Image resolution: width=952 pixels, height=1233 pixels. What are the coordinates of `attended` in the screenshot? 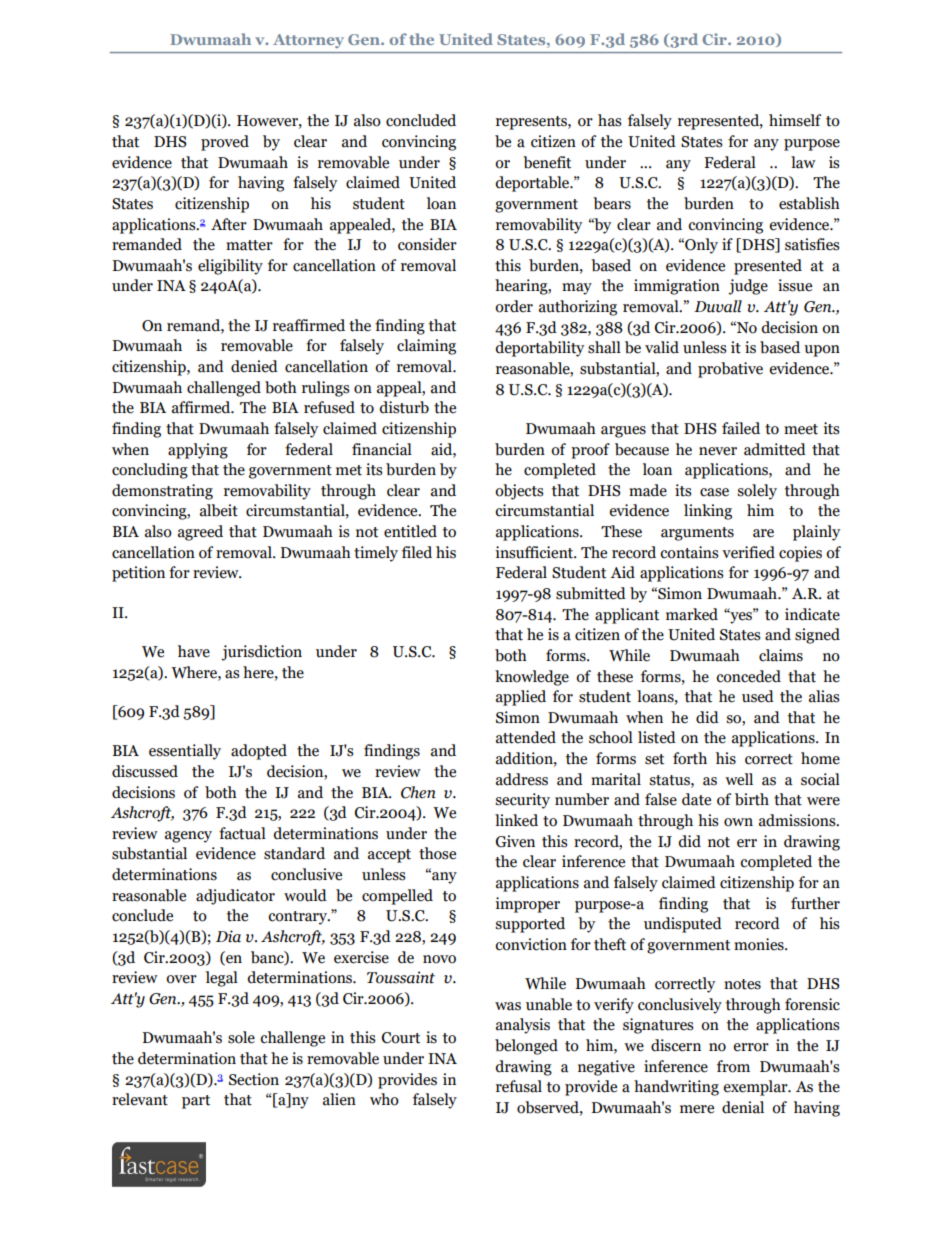 It's located at (526, 737).
